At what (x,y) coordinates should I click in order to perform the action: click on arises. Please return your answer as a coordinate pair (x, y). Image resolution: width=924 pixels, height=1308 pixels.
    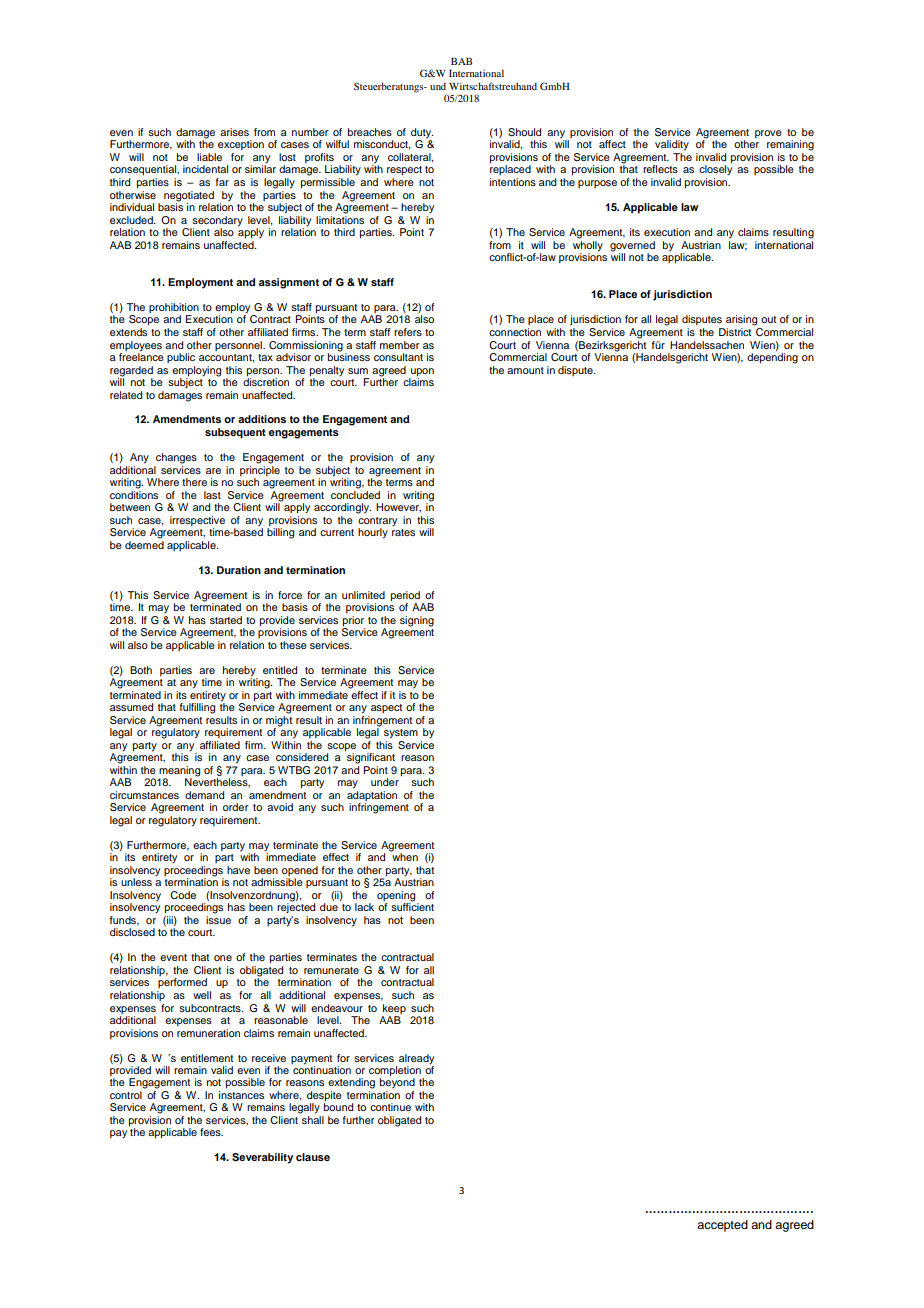
    Looking at the image, I should click on (234, 132).
